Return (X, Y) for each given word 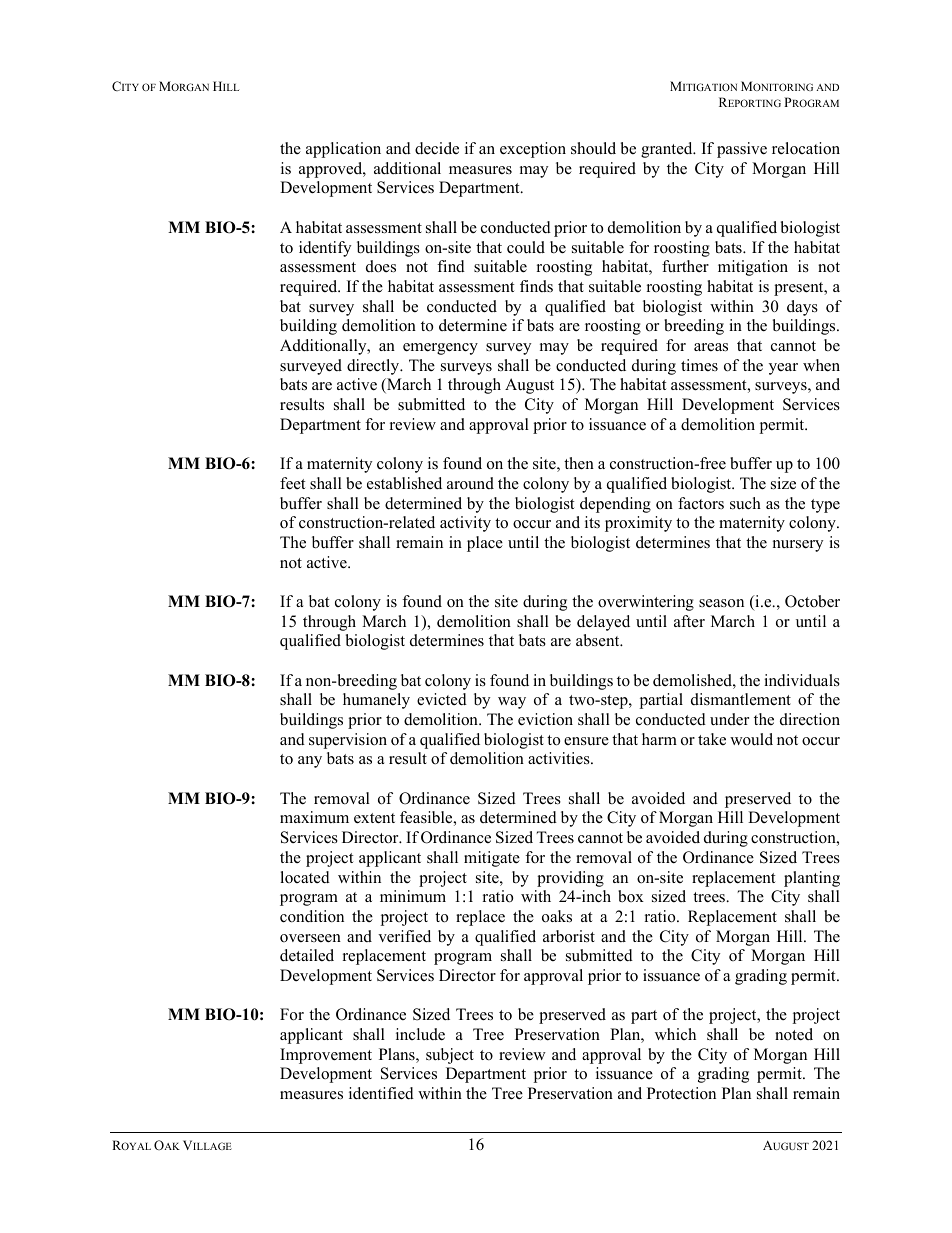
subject (450, 1056)
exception (533, 150)
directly (374, 367)
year (783, 369)
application (343, 150)
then (579, 463)
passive (742, 150)
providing (570, 879)
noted (794, 1034)
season (721, 603)
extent (374, 818)
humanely (376, 701)
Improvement (326, 1056)
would (751, 739)
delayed (603, 623)
